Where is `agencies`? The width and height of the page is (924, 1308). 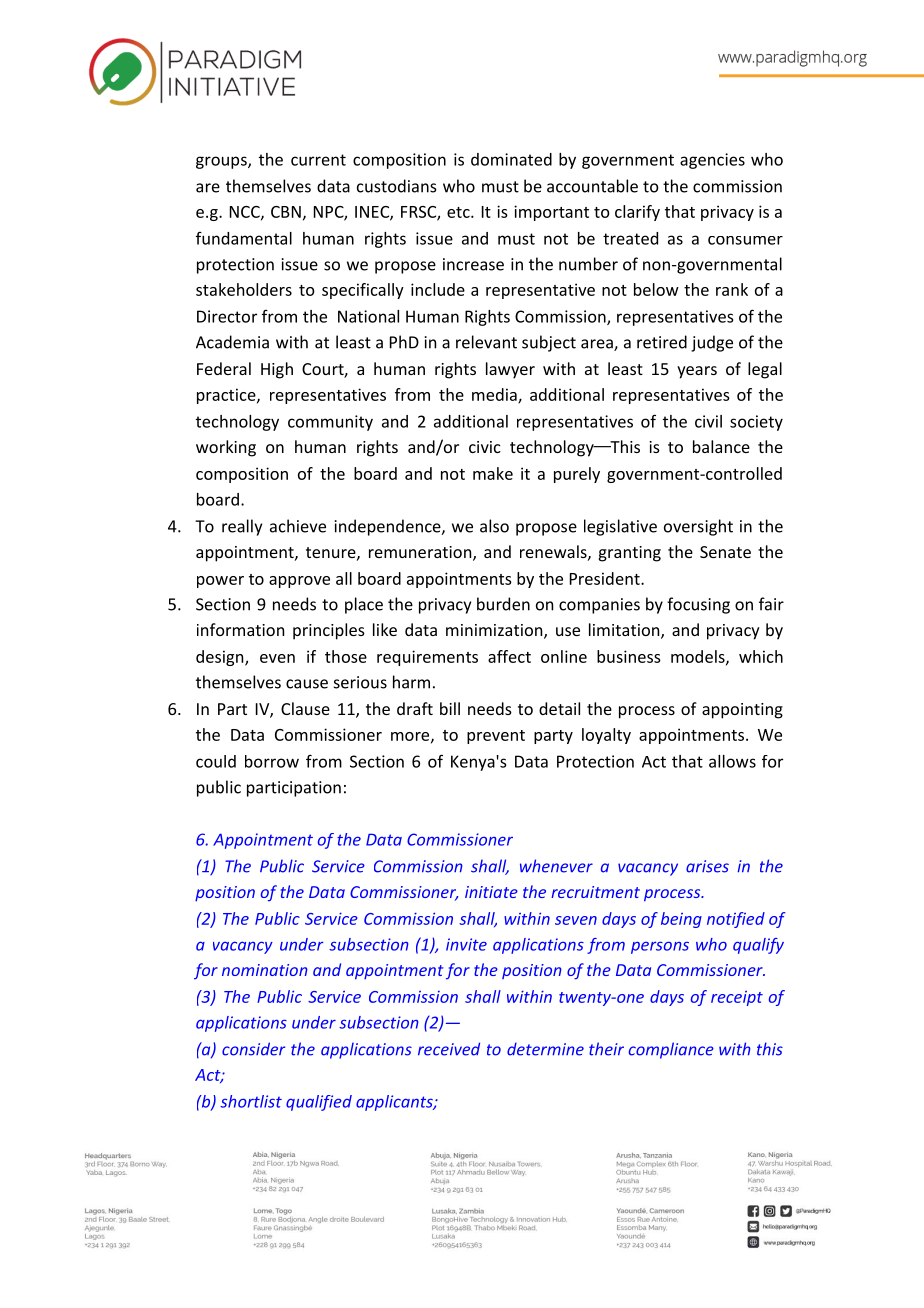
agencies is located at coordinates (712, 161).
